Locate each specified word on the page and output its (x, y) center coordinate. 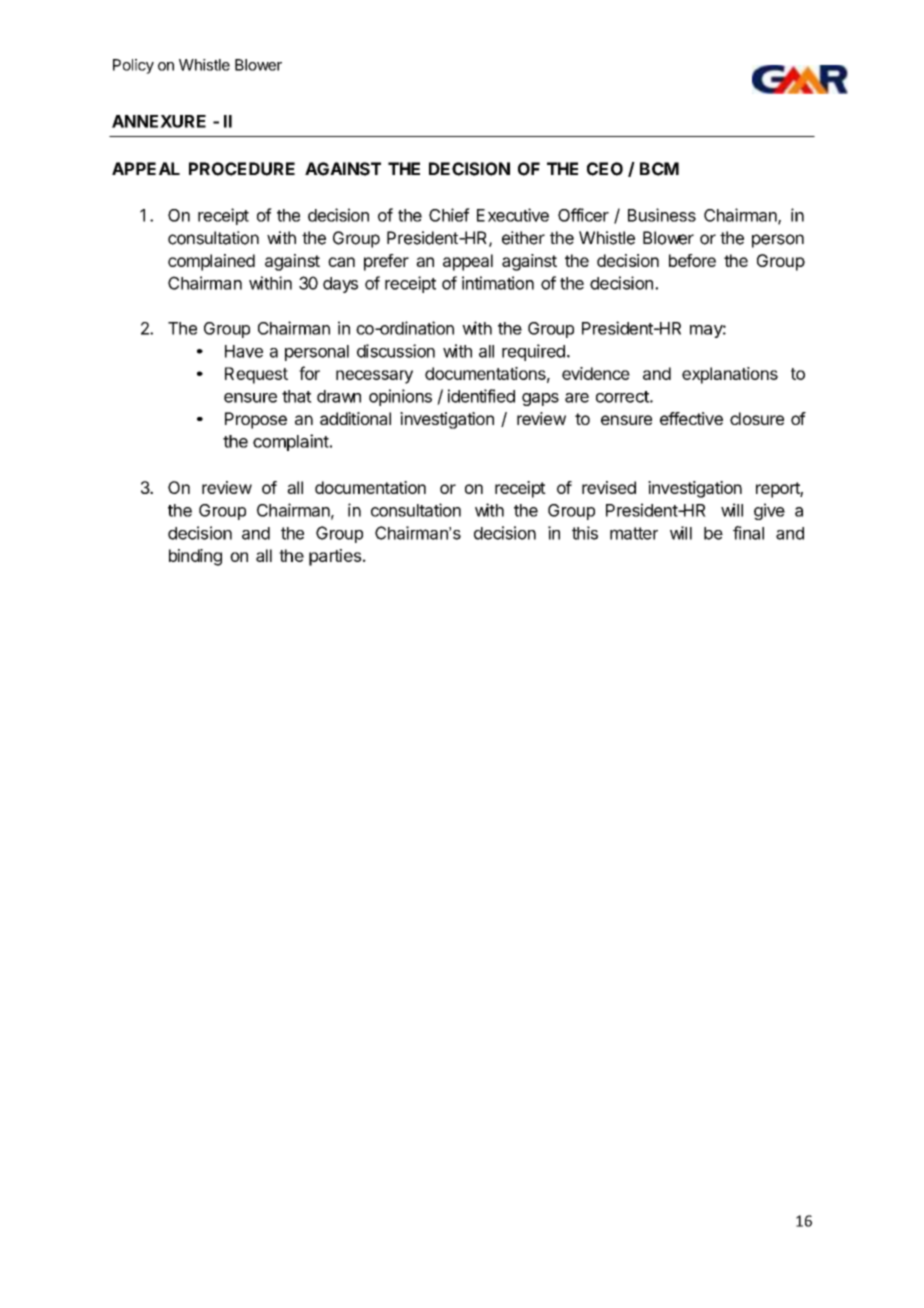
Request (256, 375)
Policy (133, 66)
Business (662, 215)
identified (481, 396)
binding (195, 557)
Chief (449, 215)
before (692, 260)
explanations (730, 375)
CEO (605, 169)
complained (211, 262)
